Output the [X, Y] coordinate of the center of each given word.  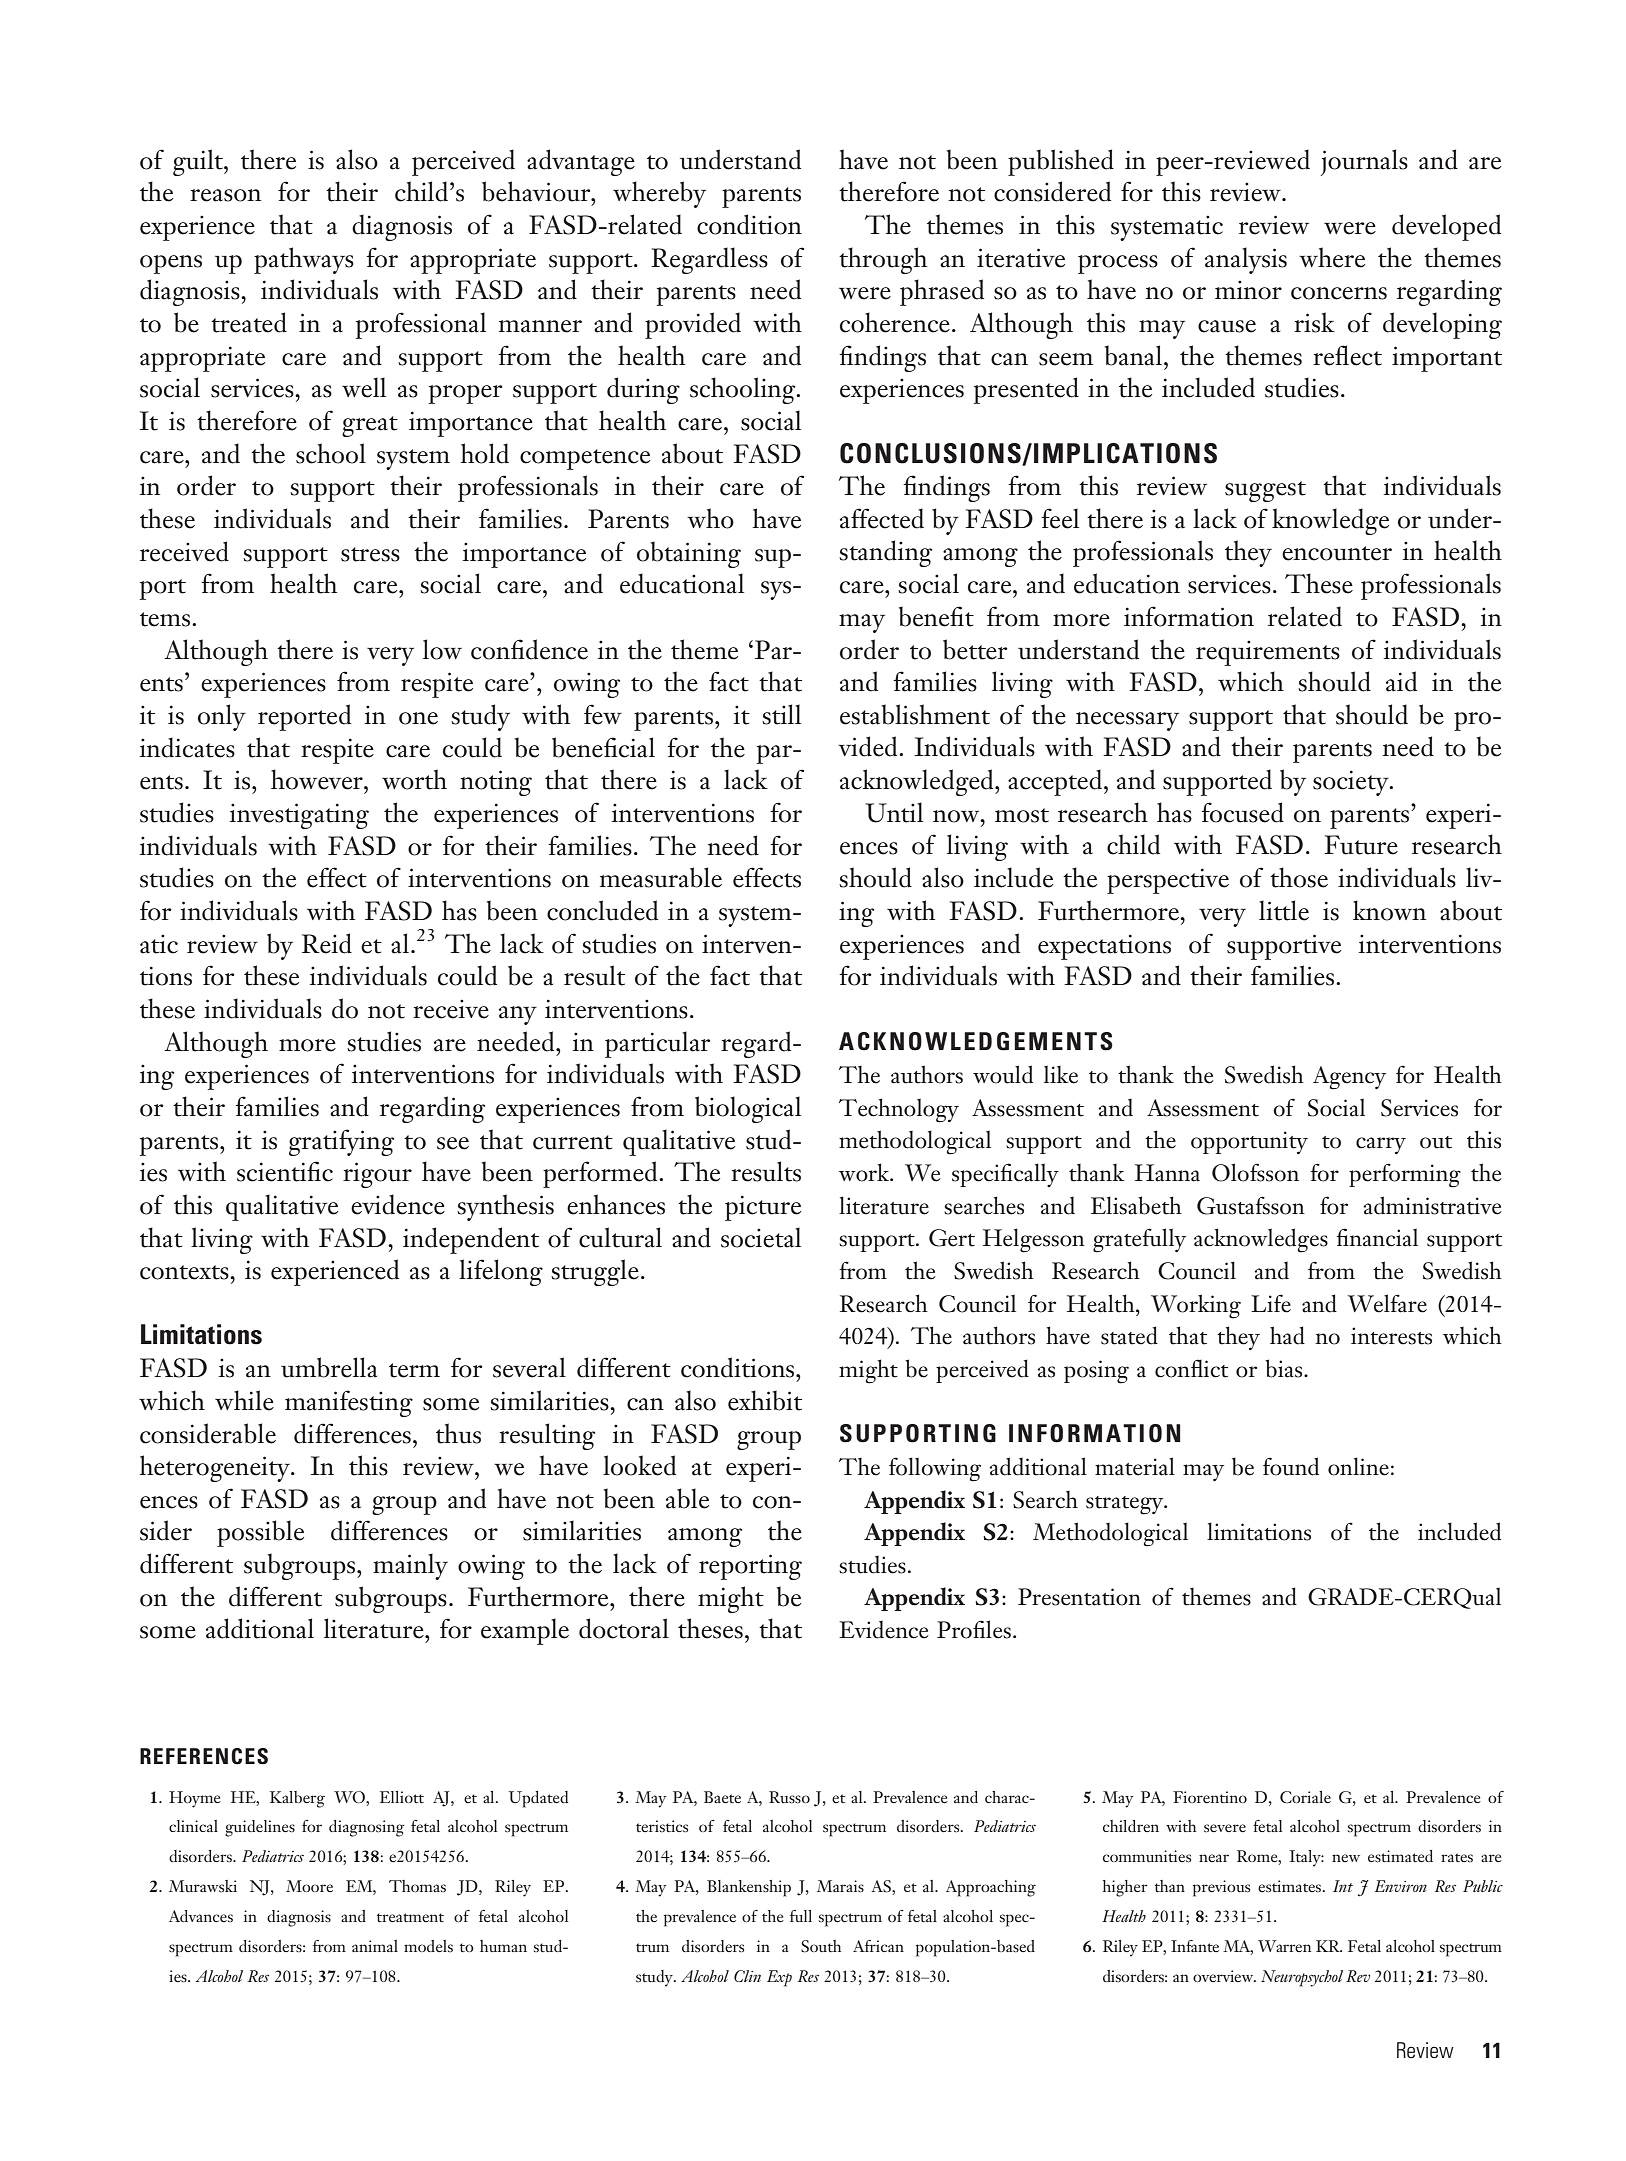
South [821, 1946]
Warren [1284, 1946]
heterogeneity [216, 1468]
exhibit [765, 1400]
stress [370, 554]
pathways [304, 260]
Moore [309, 1886]
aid [1401, 681]
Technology [899, 1110]
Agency [1349, 1078]
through [883, 260]
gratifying [341, 1142]
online [1358, 1466]
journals [1364, 162]
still [781, 714]
